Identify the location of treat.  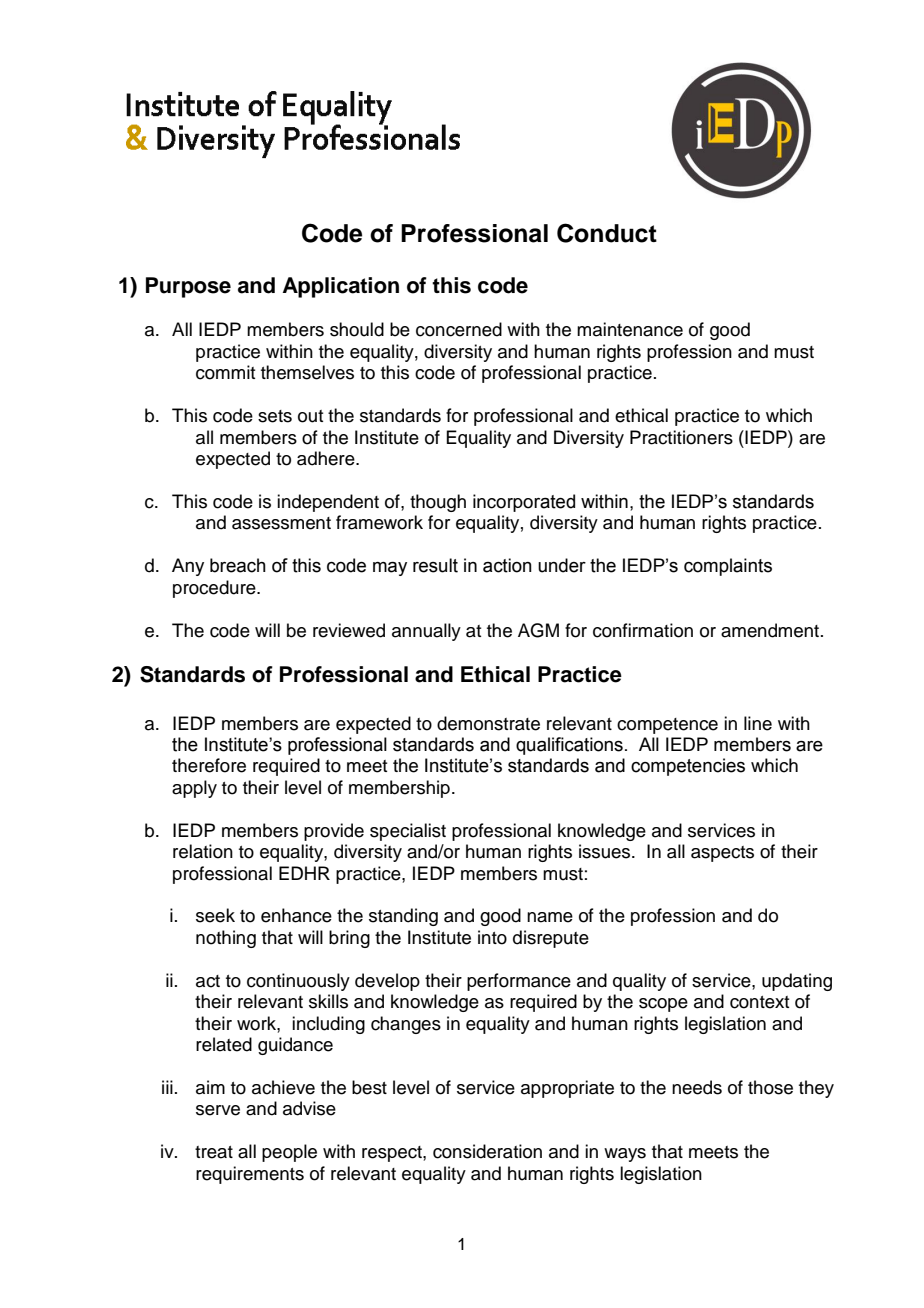
(214, 1152).
